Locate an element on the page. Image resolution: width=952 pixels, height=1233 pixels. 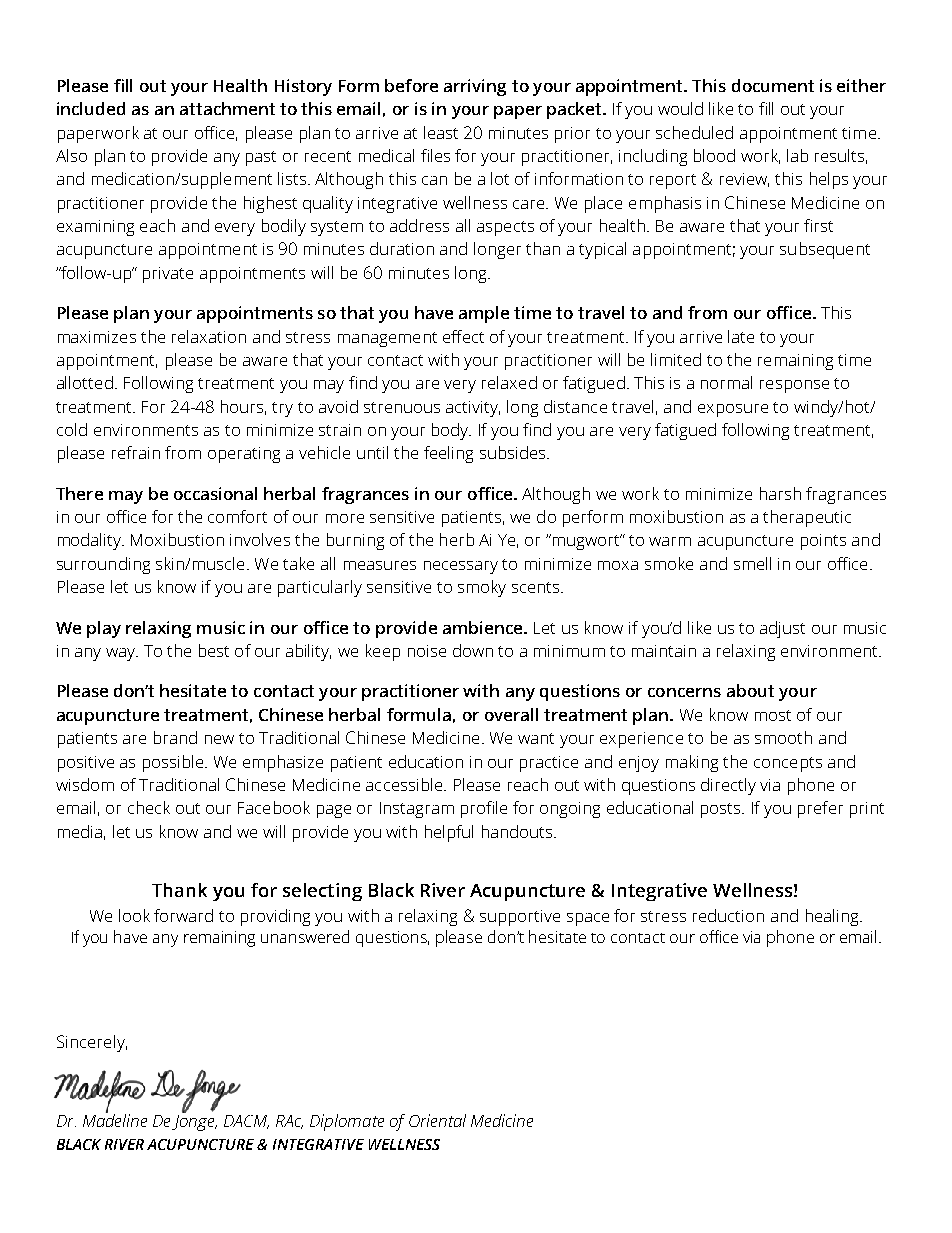
Madeline is located at coordinates (115, 1119).
